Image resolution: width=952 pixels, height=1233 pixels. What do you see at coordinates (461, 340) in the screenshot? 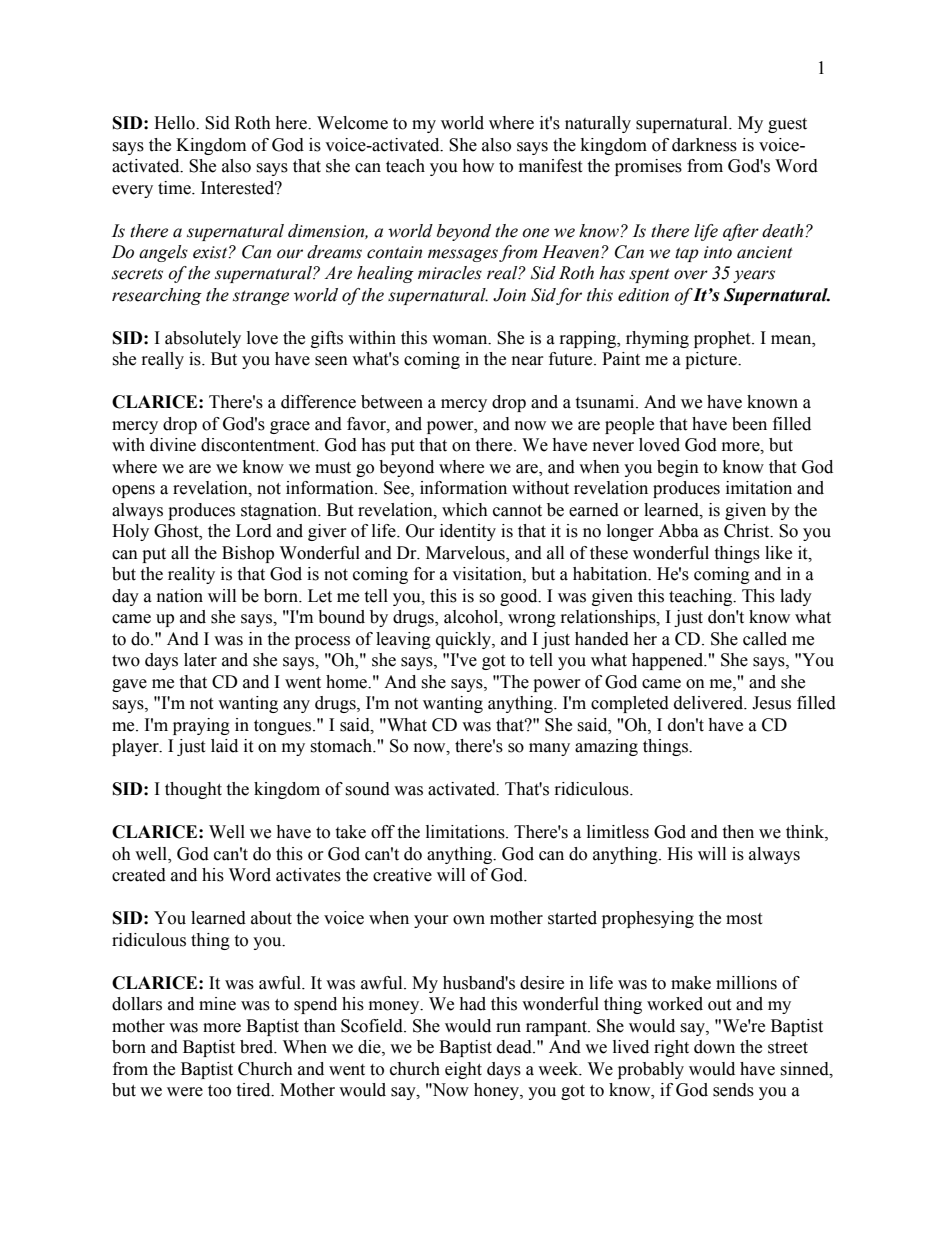
I see `woman` at bounding box center [461, 340].
